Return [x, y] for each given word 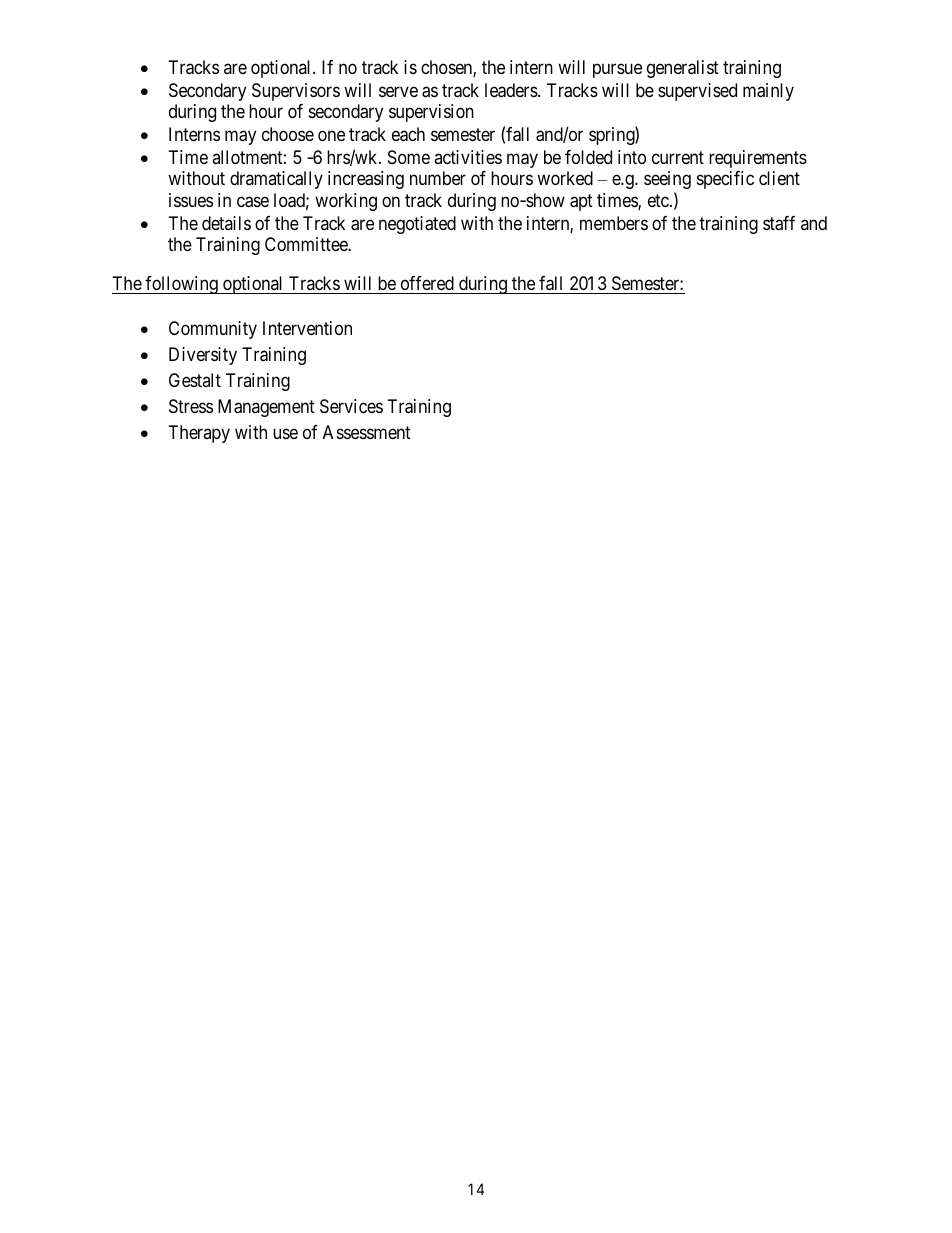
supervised [697, 92]
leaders [512, 90]
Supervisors [296, 92]
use [285, 433]
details [226, 223]
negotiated [417, 225]
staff [779, 223]
